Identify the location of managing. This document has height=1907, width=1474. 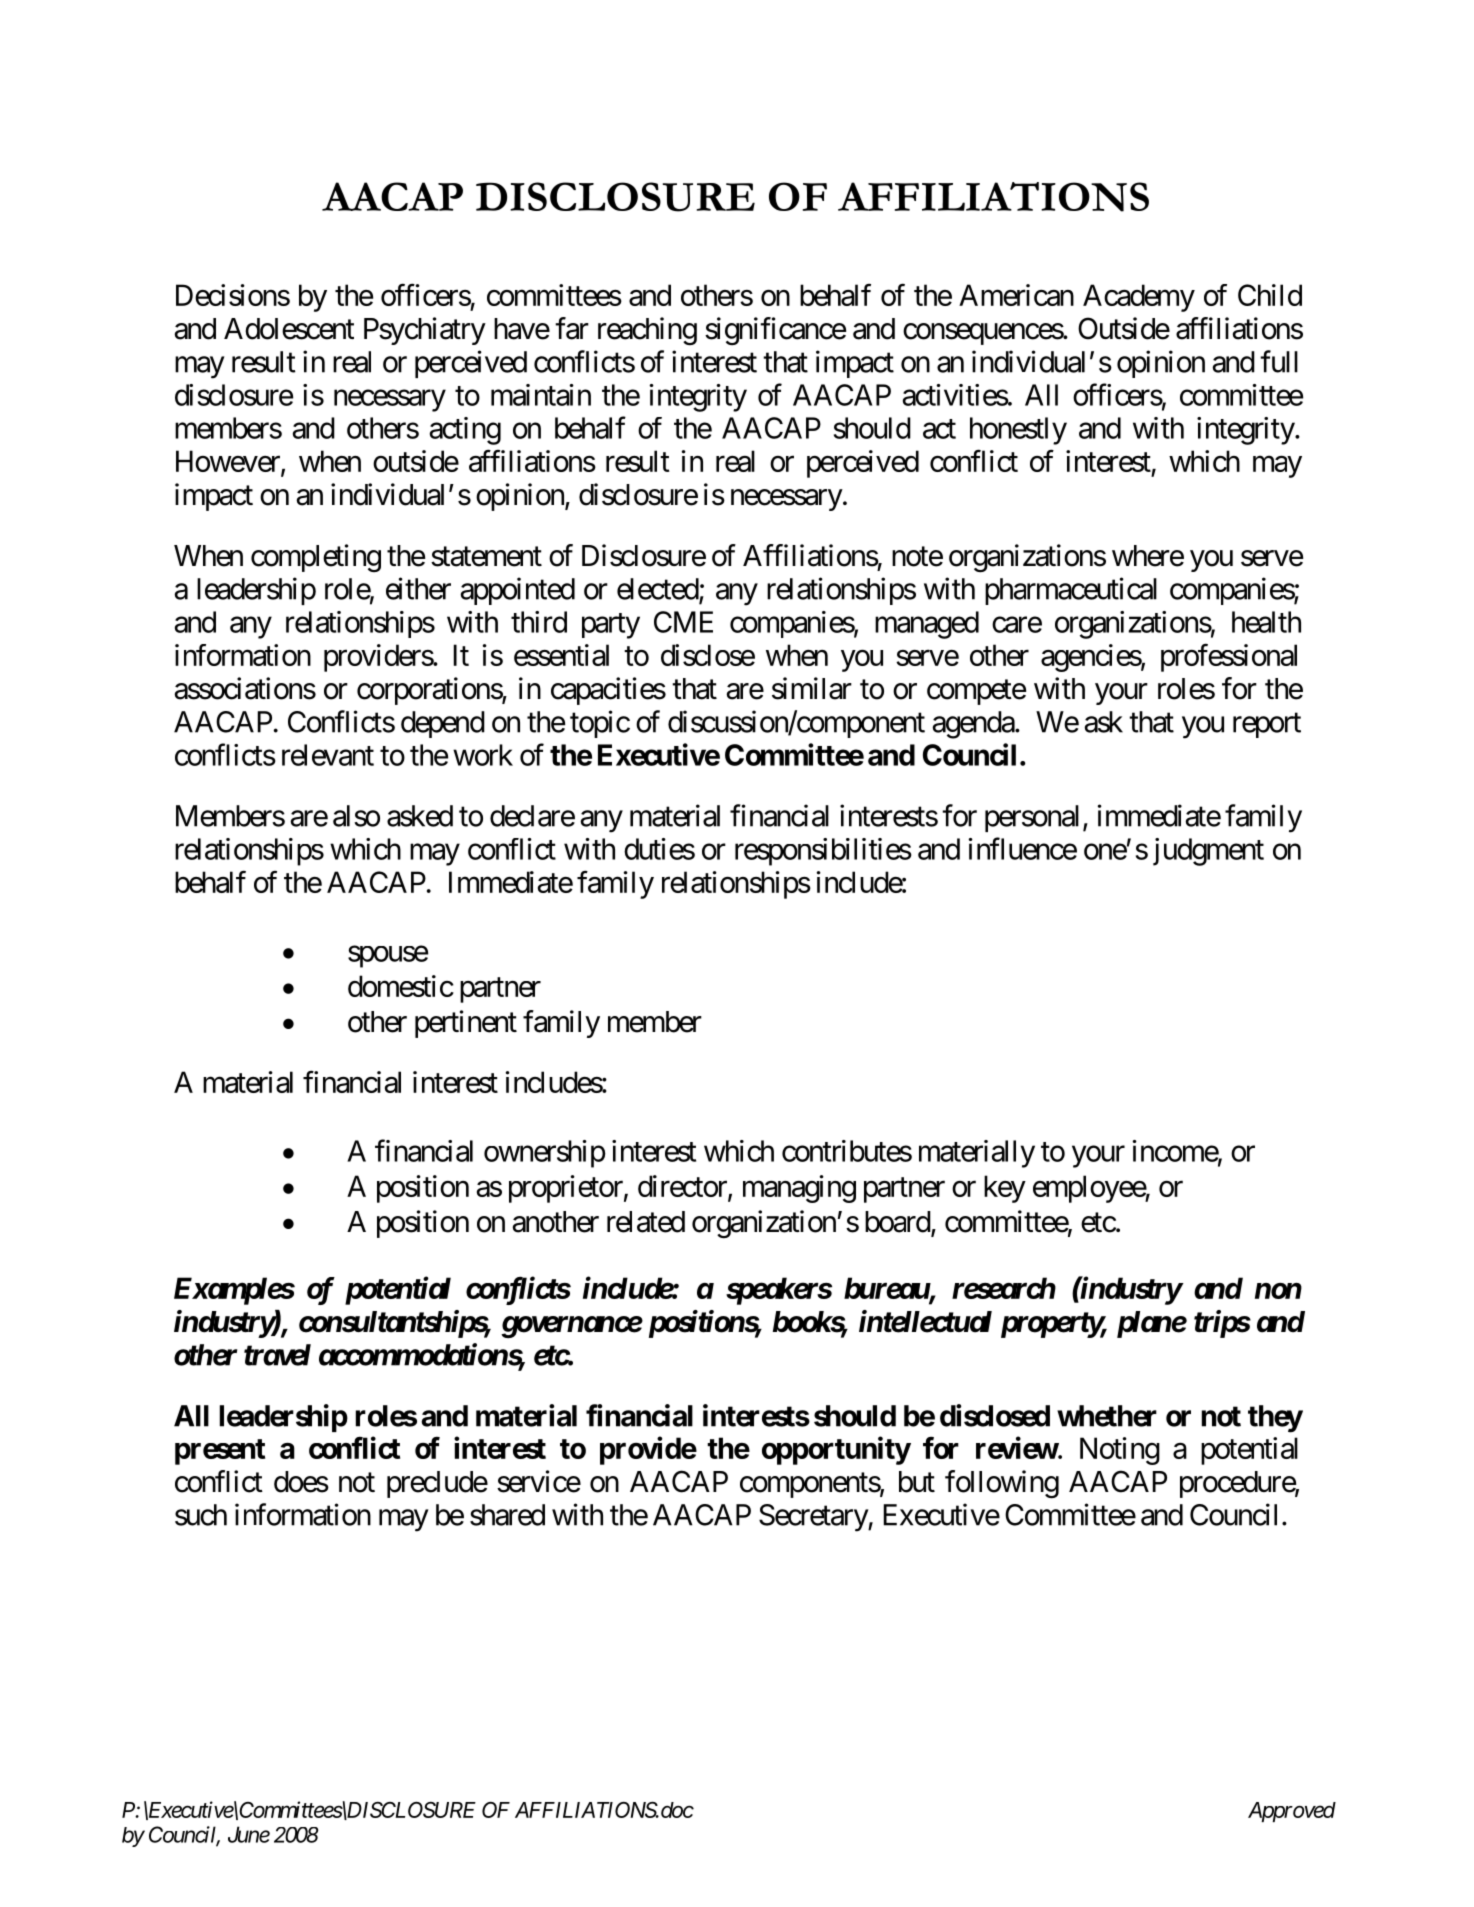
(799, 1189).
